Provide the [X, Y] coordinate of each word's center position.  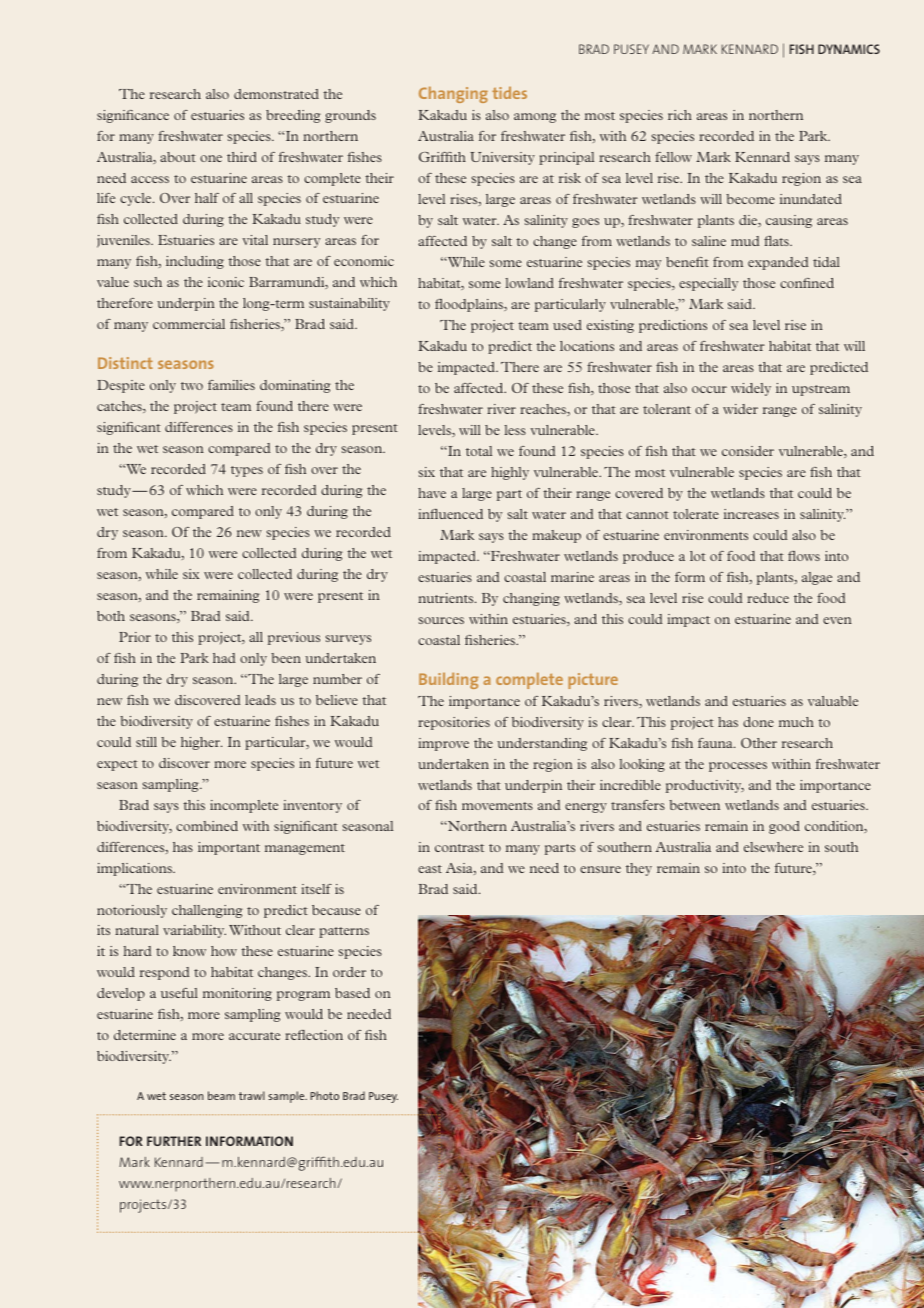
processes [738, 767]
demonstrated [276, 94]
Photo [324, 1095]
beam [221, 1095]
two [192, 386]
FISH [802, 49]
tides [509, 93]
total [479, 451]
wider [740, 409]
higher [201, 743]
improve [443, 744]
